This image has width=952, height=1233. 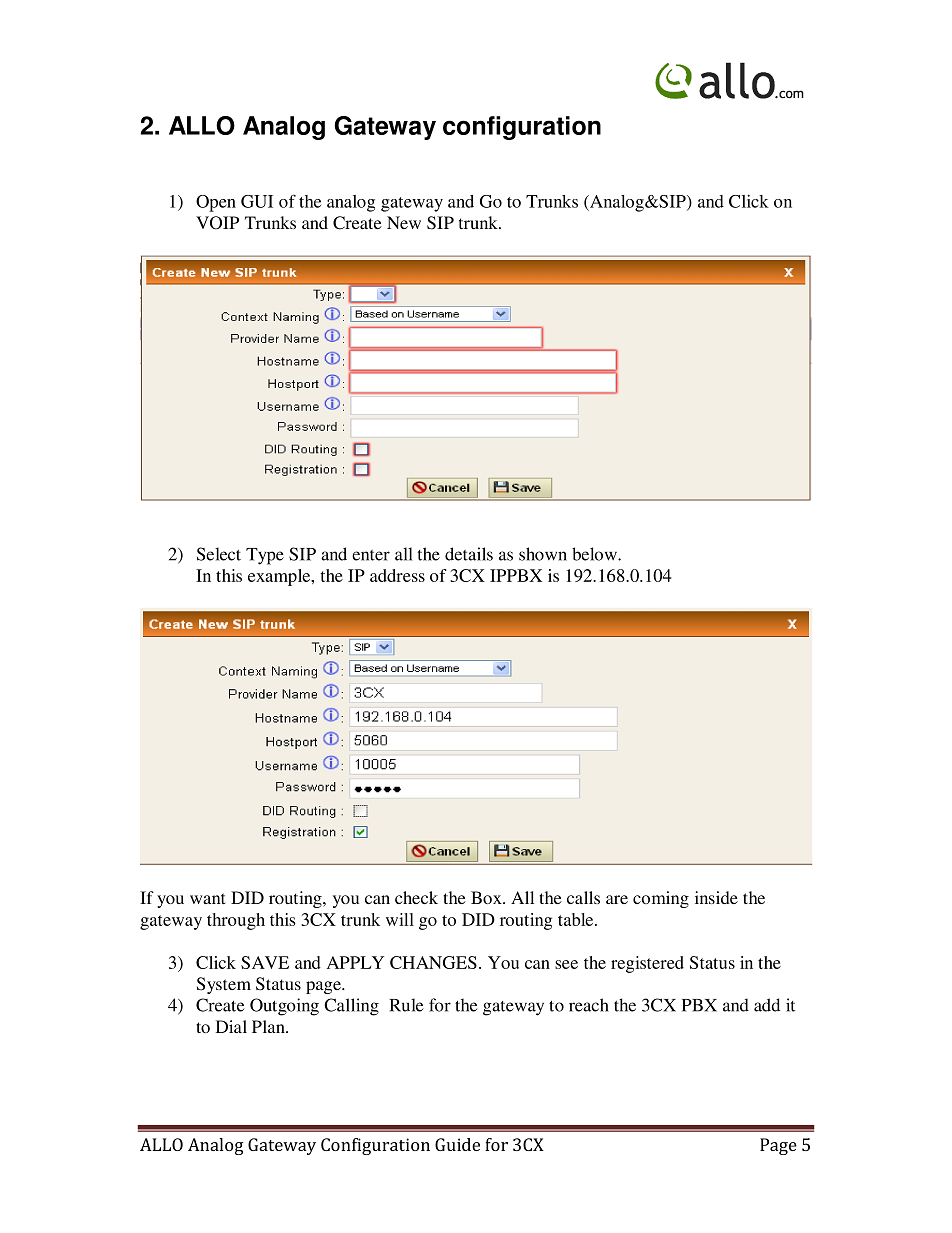 What do you see at coordinates (457, 1144) in the image?
I see `Guide` at bounding box center [457, 1144].
